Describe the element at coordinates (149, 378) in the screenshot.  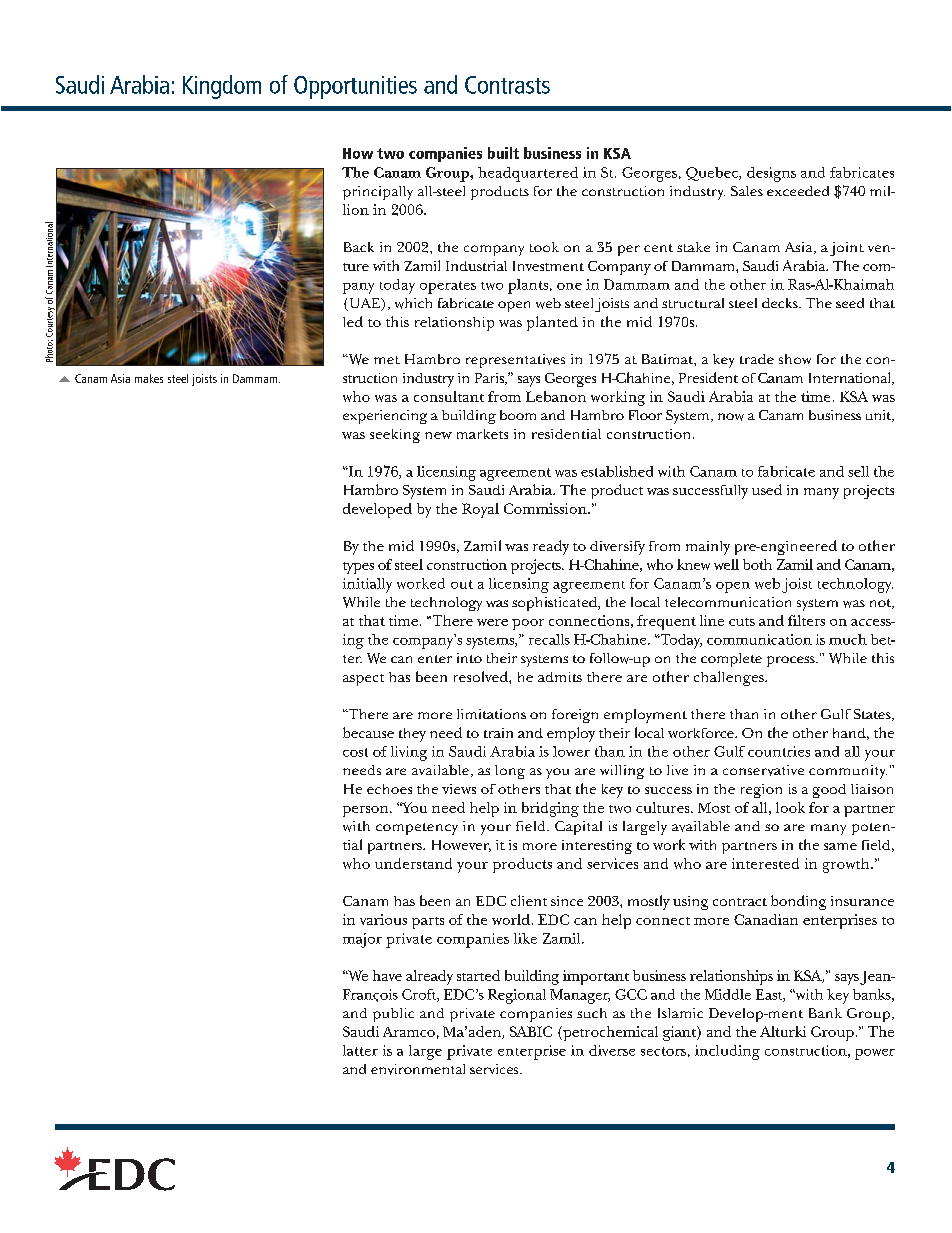
I see `makes` at that location.
